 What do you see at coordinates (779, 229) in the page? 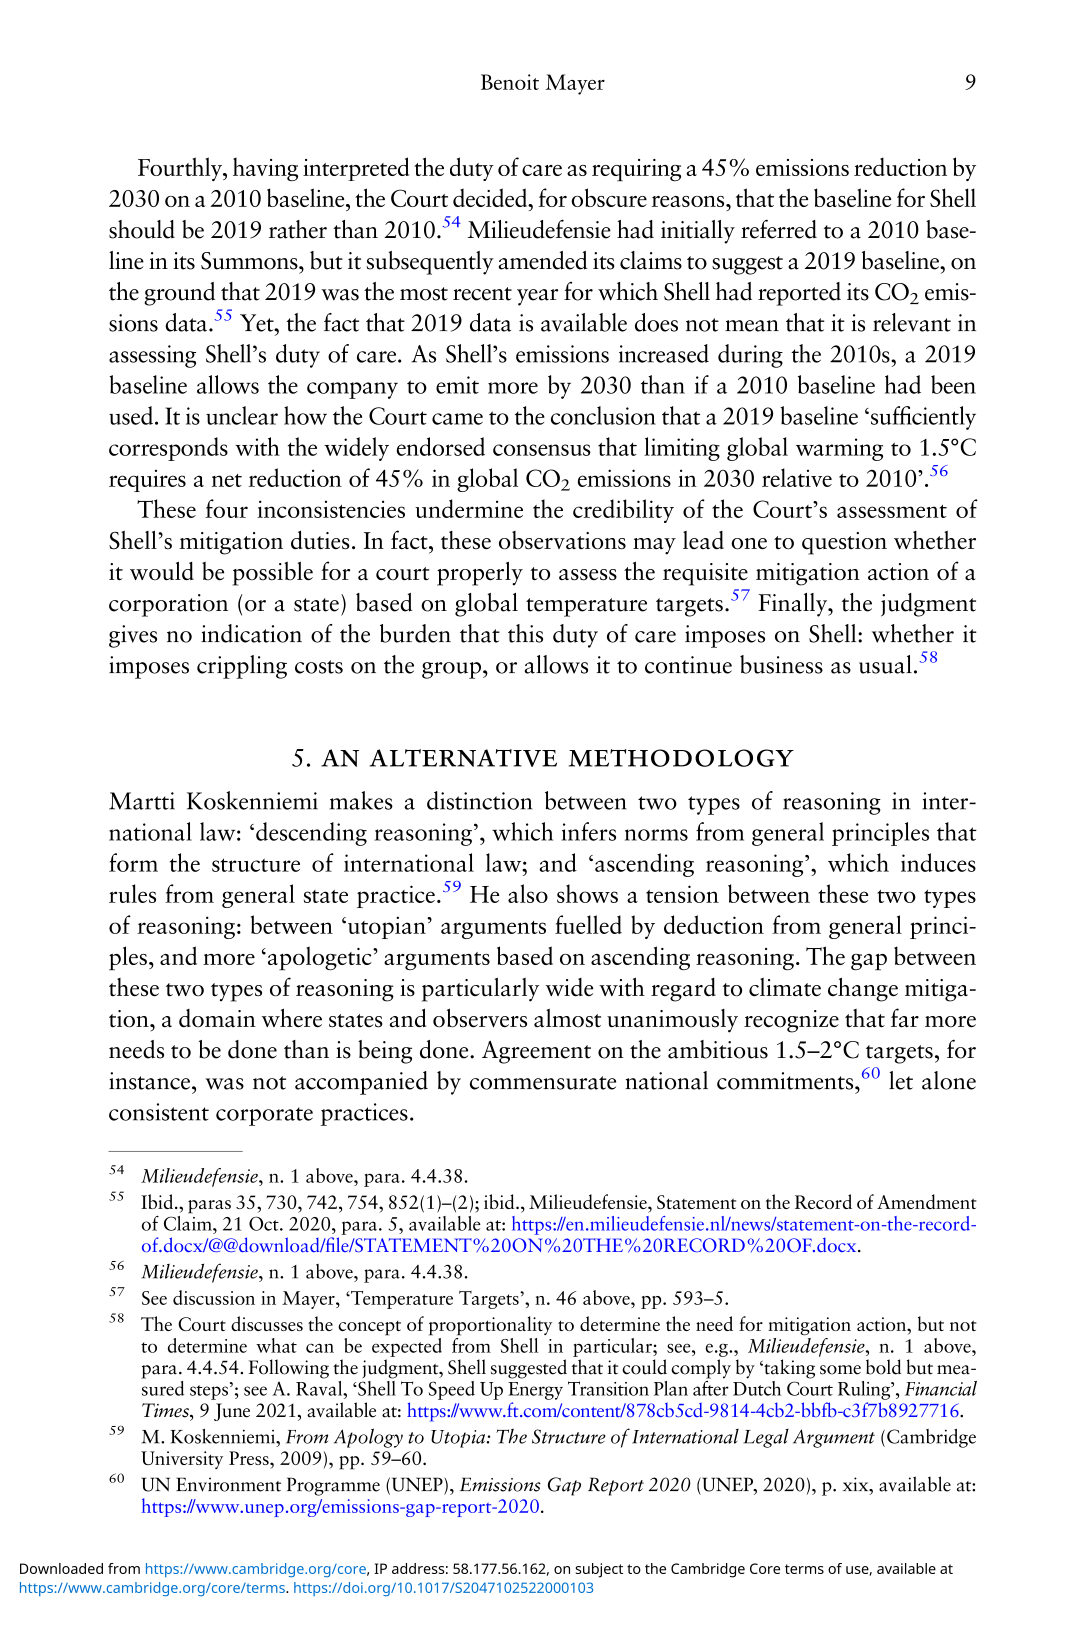
I see `referred` at bounding box center [779, 229].
